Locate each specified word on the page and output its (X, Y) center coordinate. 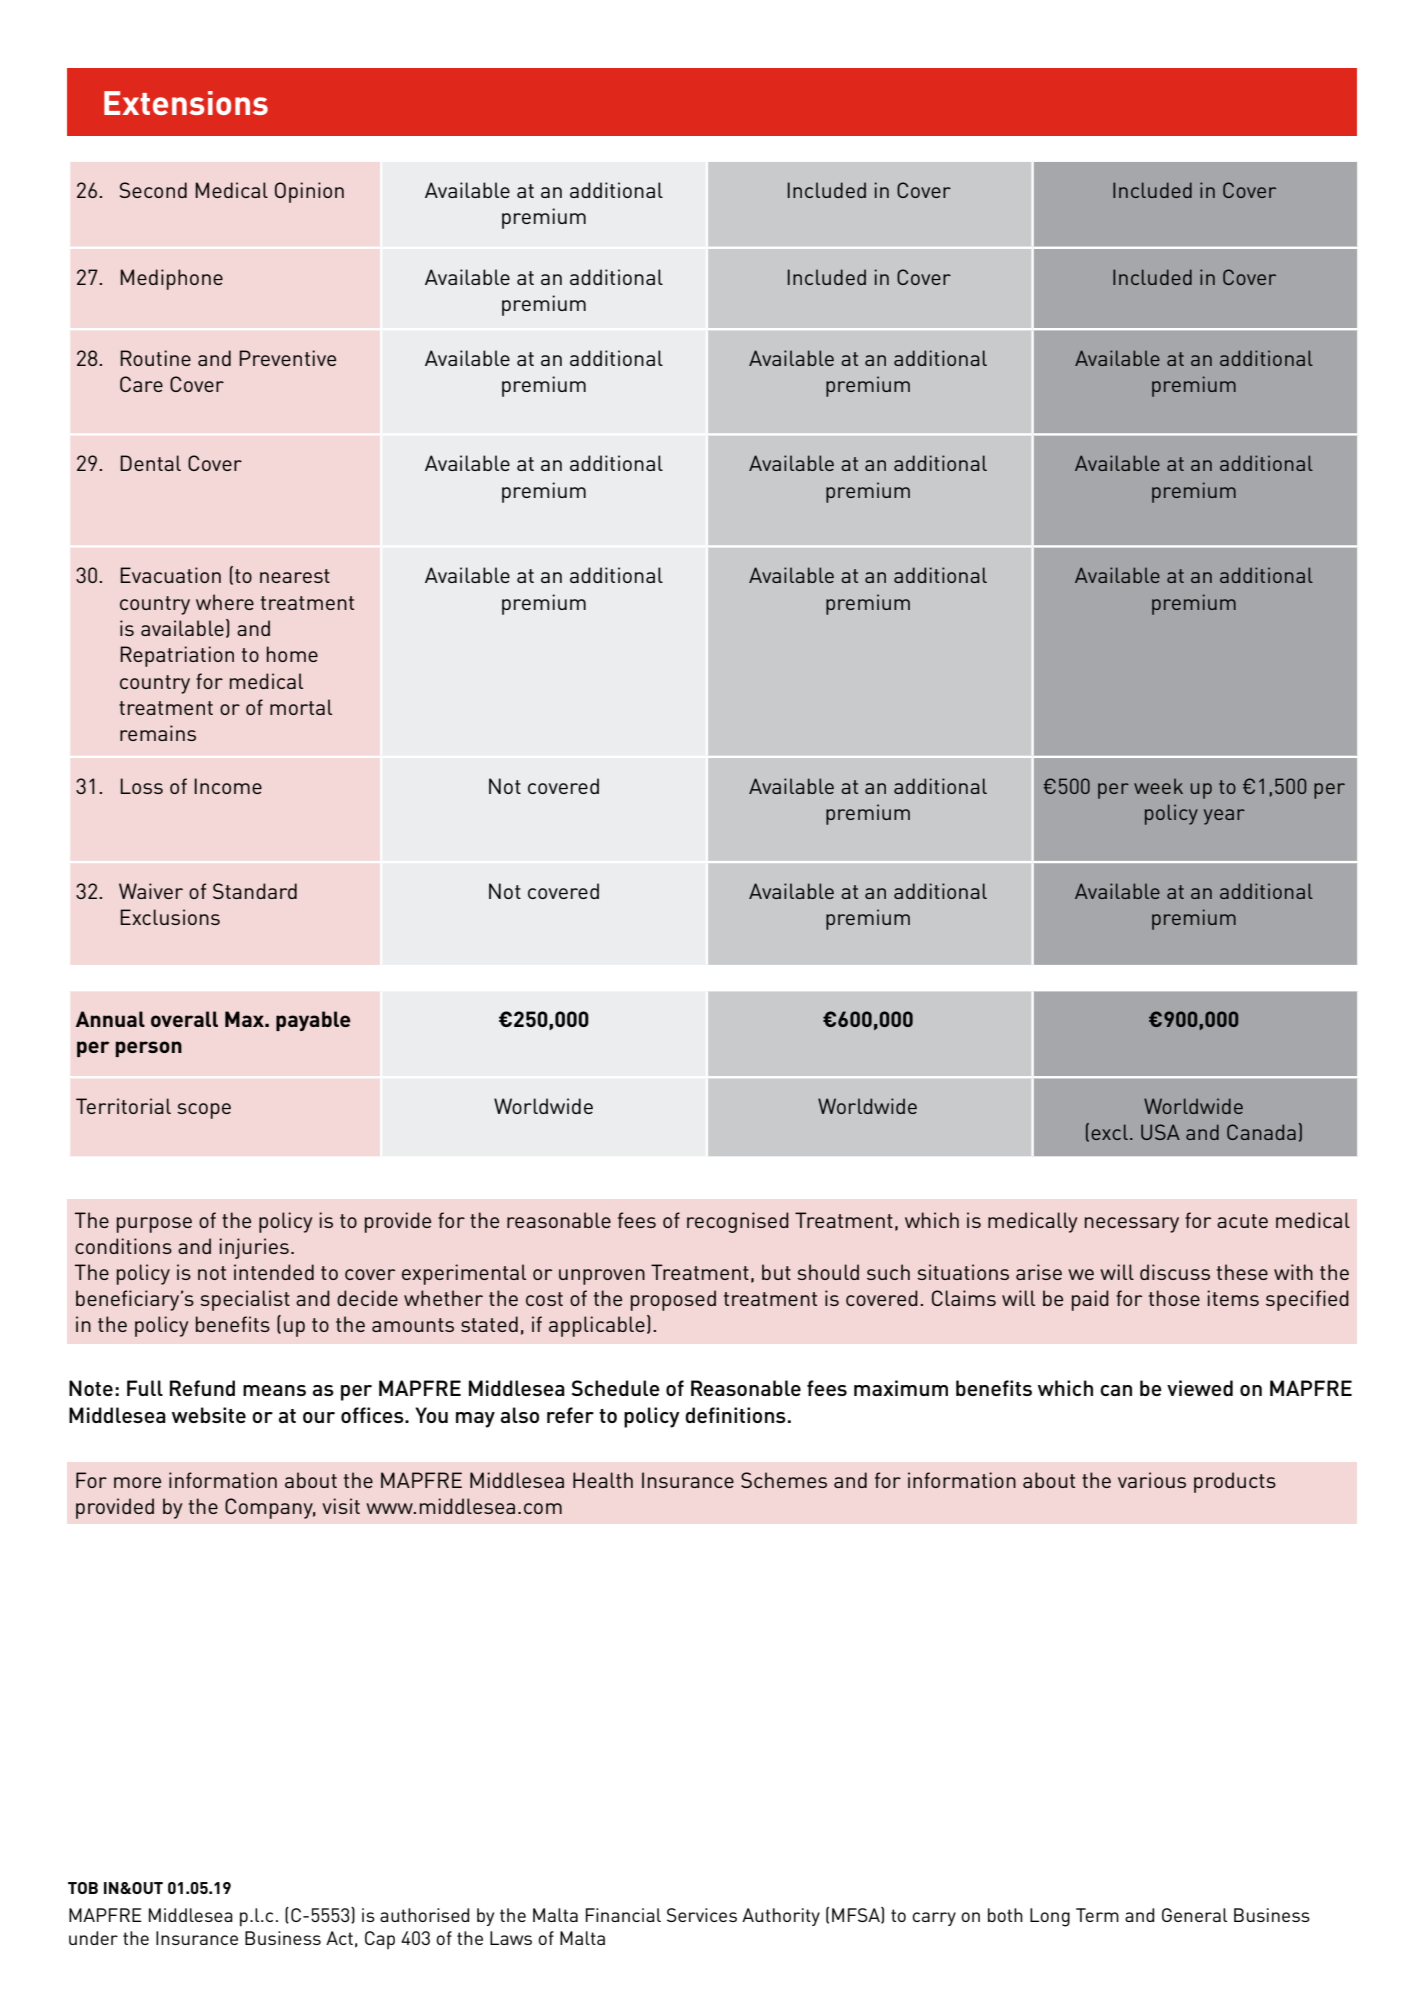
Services (702, 1915)
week (1158, 786)
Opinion (309, 192)
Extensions (186, 103)
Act (339, 1938)
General (1195, 1915)
